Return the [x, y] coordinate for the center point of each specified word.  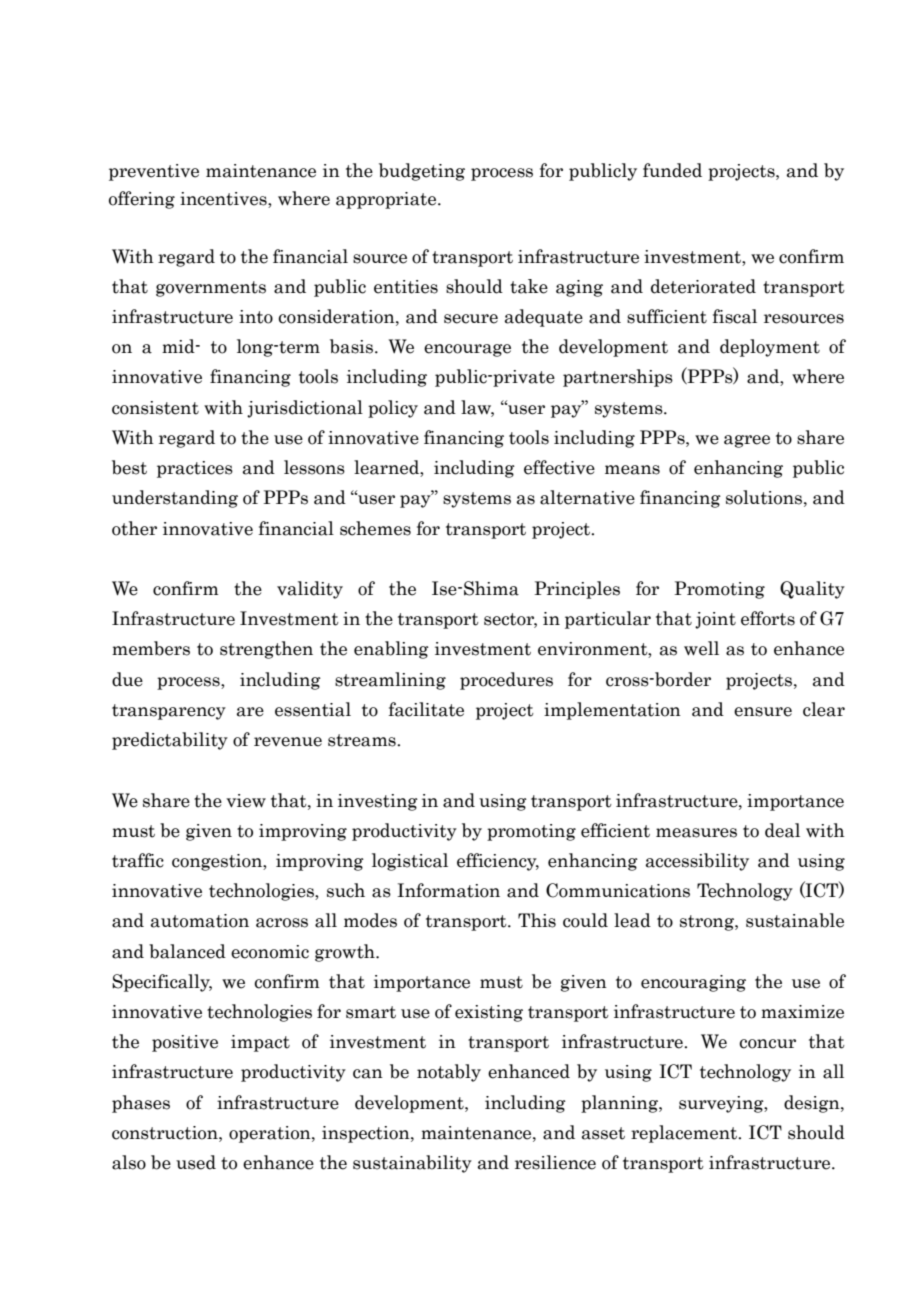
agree [747, 441]
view [246, 801]
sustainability [412, 1164]
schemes [375, 528]
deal [782, 830]
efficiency [498, 862]
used [196, 1162]
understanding [175, 499]
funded [672, 170]
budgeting [422, 172]
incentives [224, 199]
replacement [685, 1134]
